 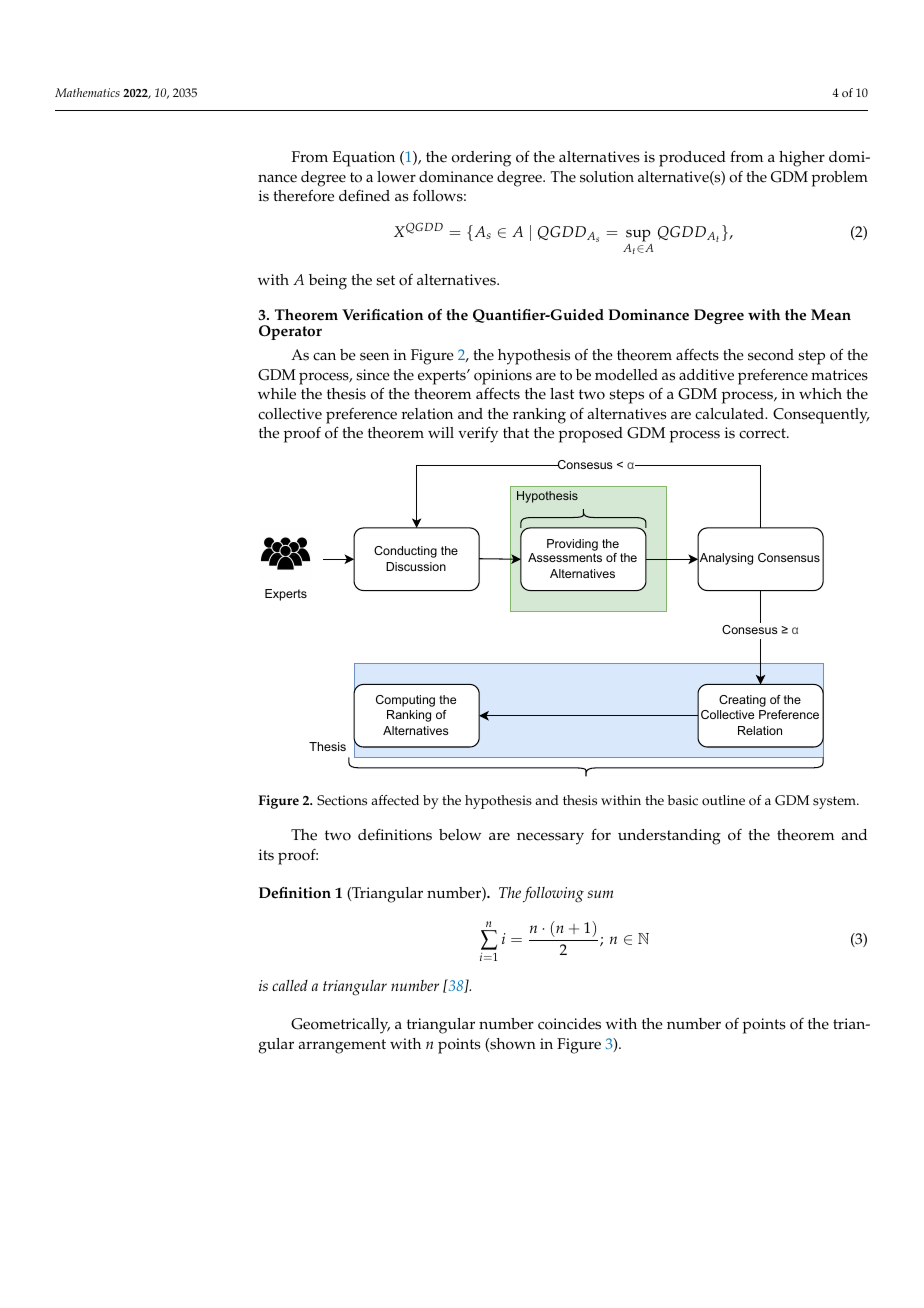 What do you see at coordinates (503, 377) in the screenshot?
I see `opinions` at bounding box center [503, 377].
